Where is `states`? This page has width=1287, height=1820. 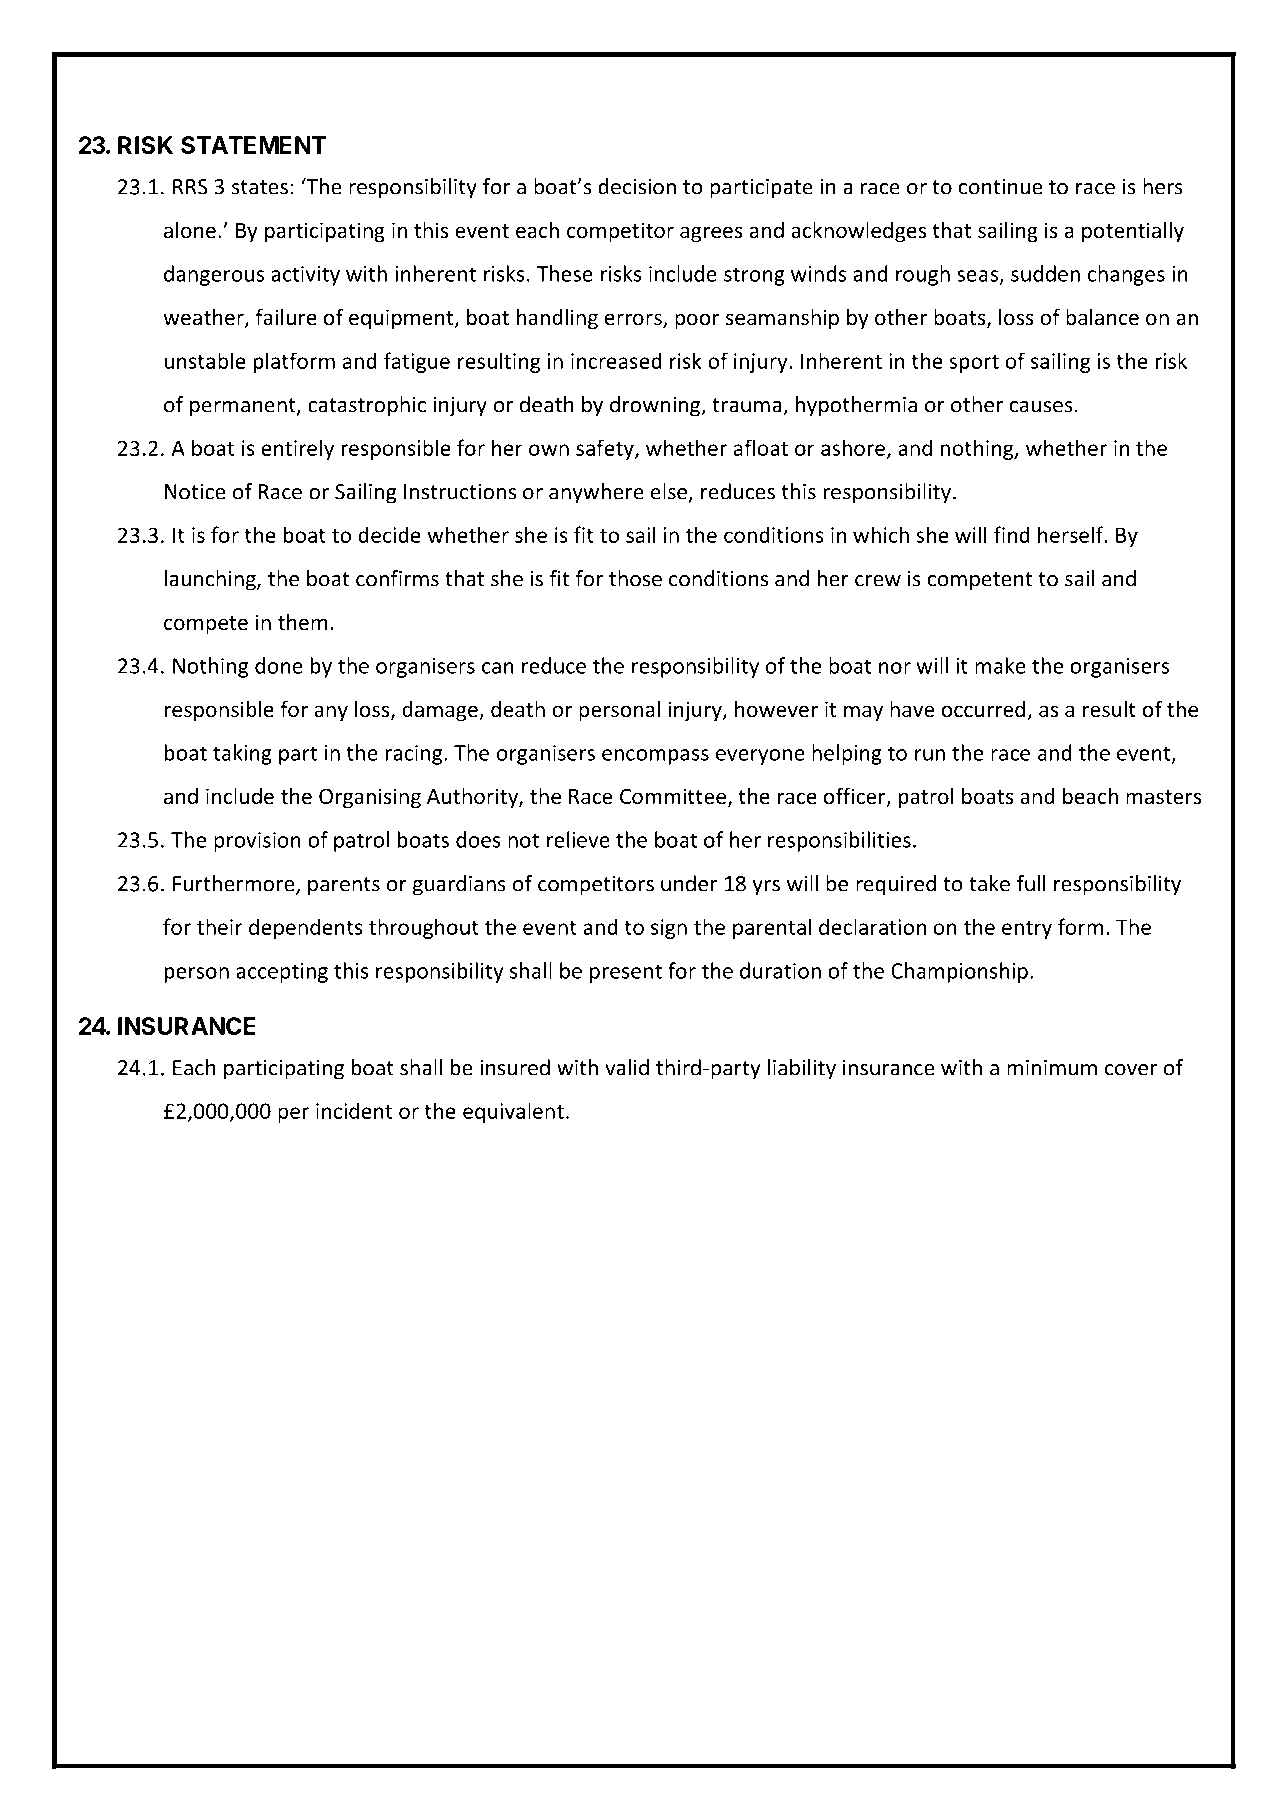 states is located at coordinates (260, 187).
